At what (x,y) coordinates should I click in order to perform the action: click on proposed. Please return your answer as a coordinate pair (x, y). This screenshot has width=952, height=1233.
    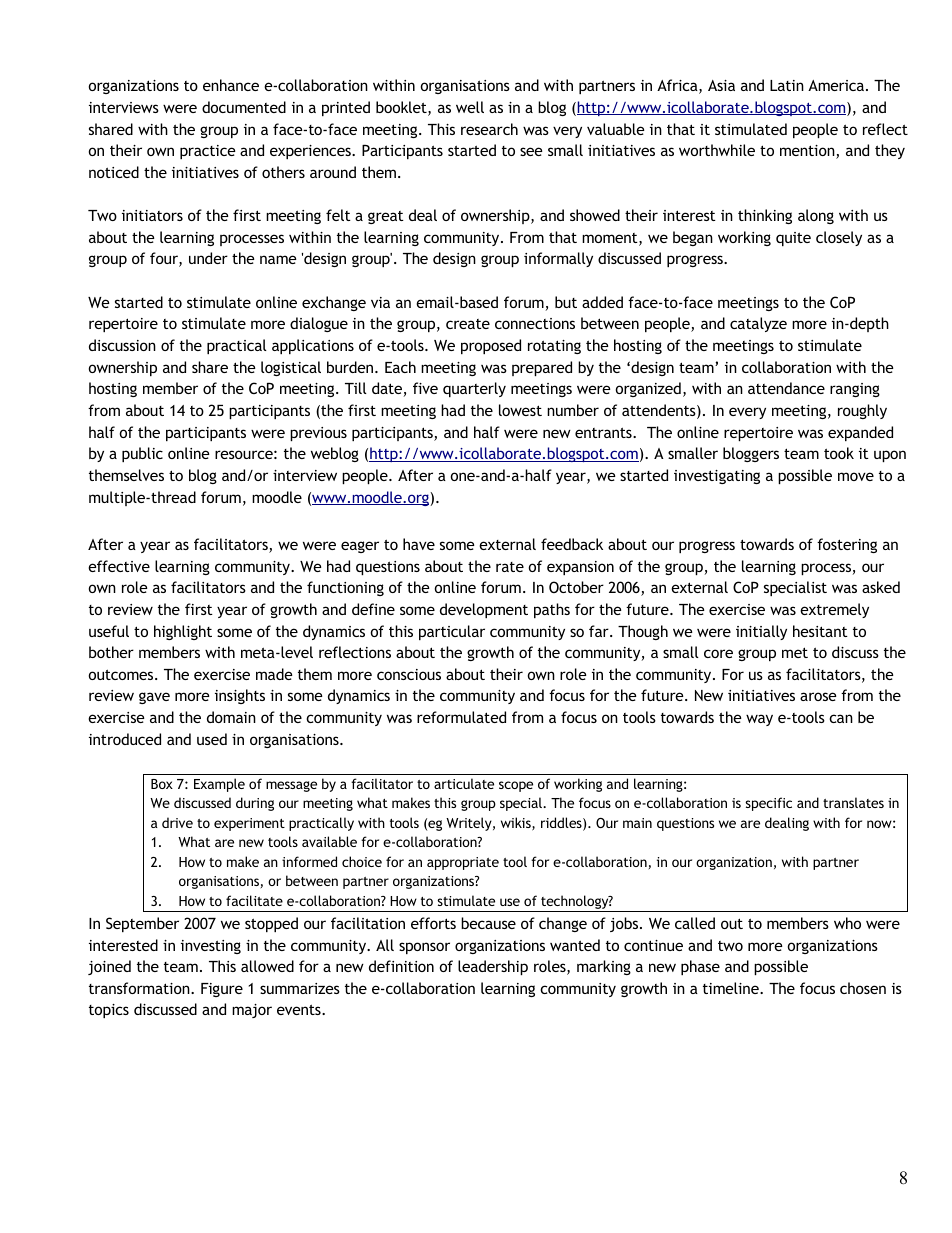
    Looking at the image, I should click on (491, 346).
